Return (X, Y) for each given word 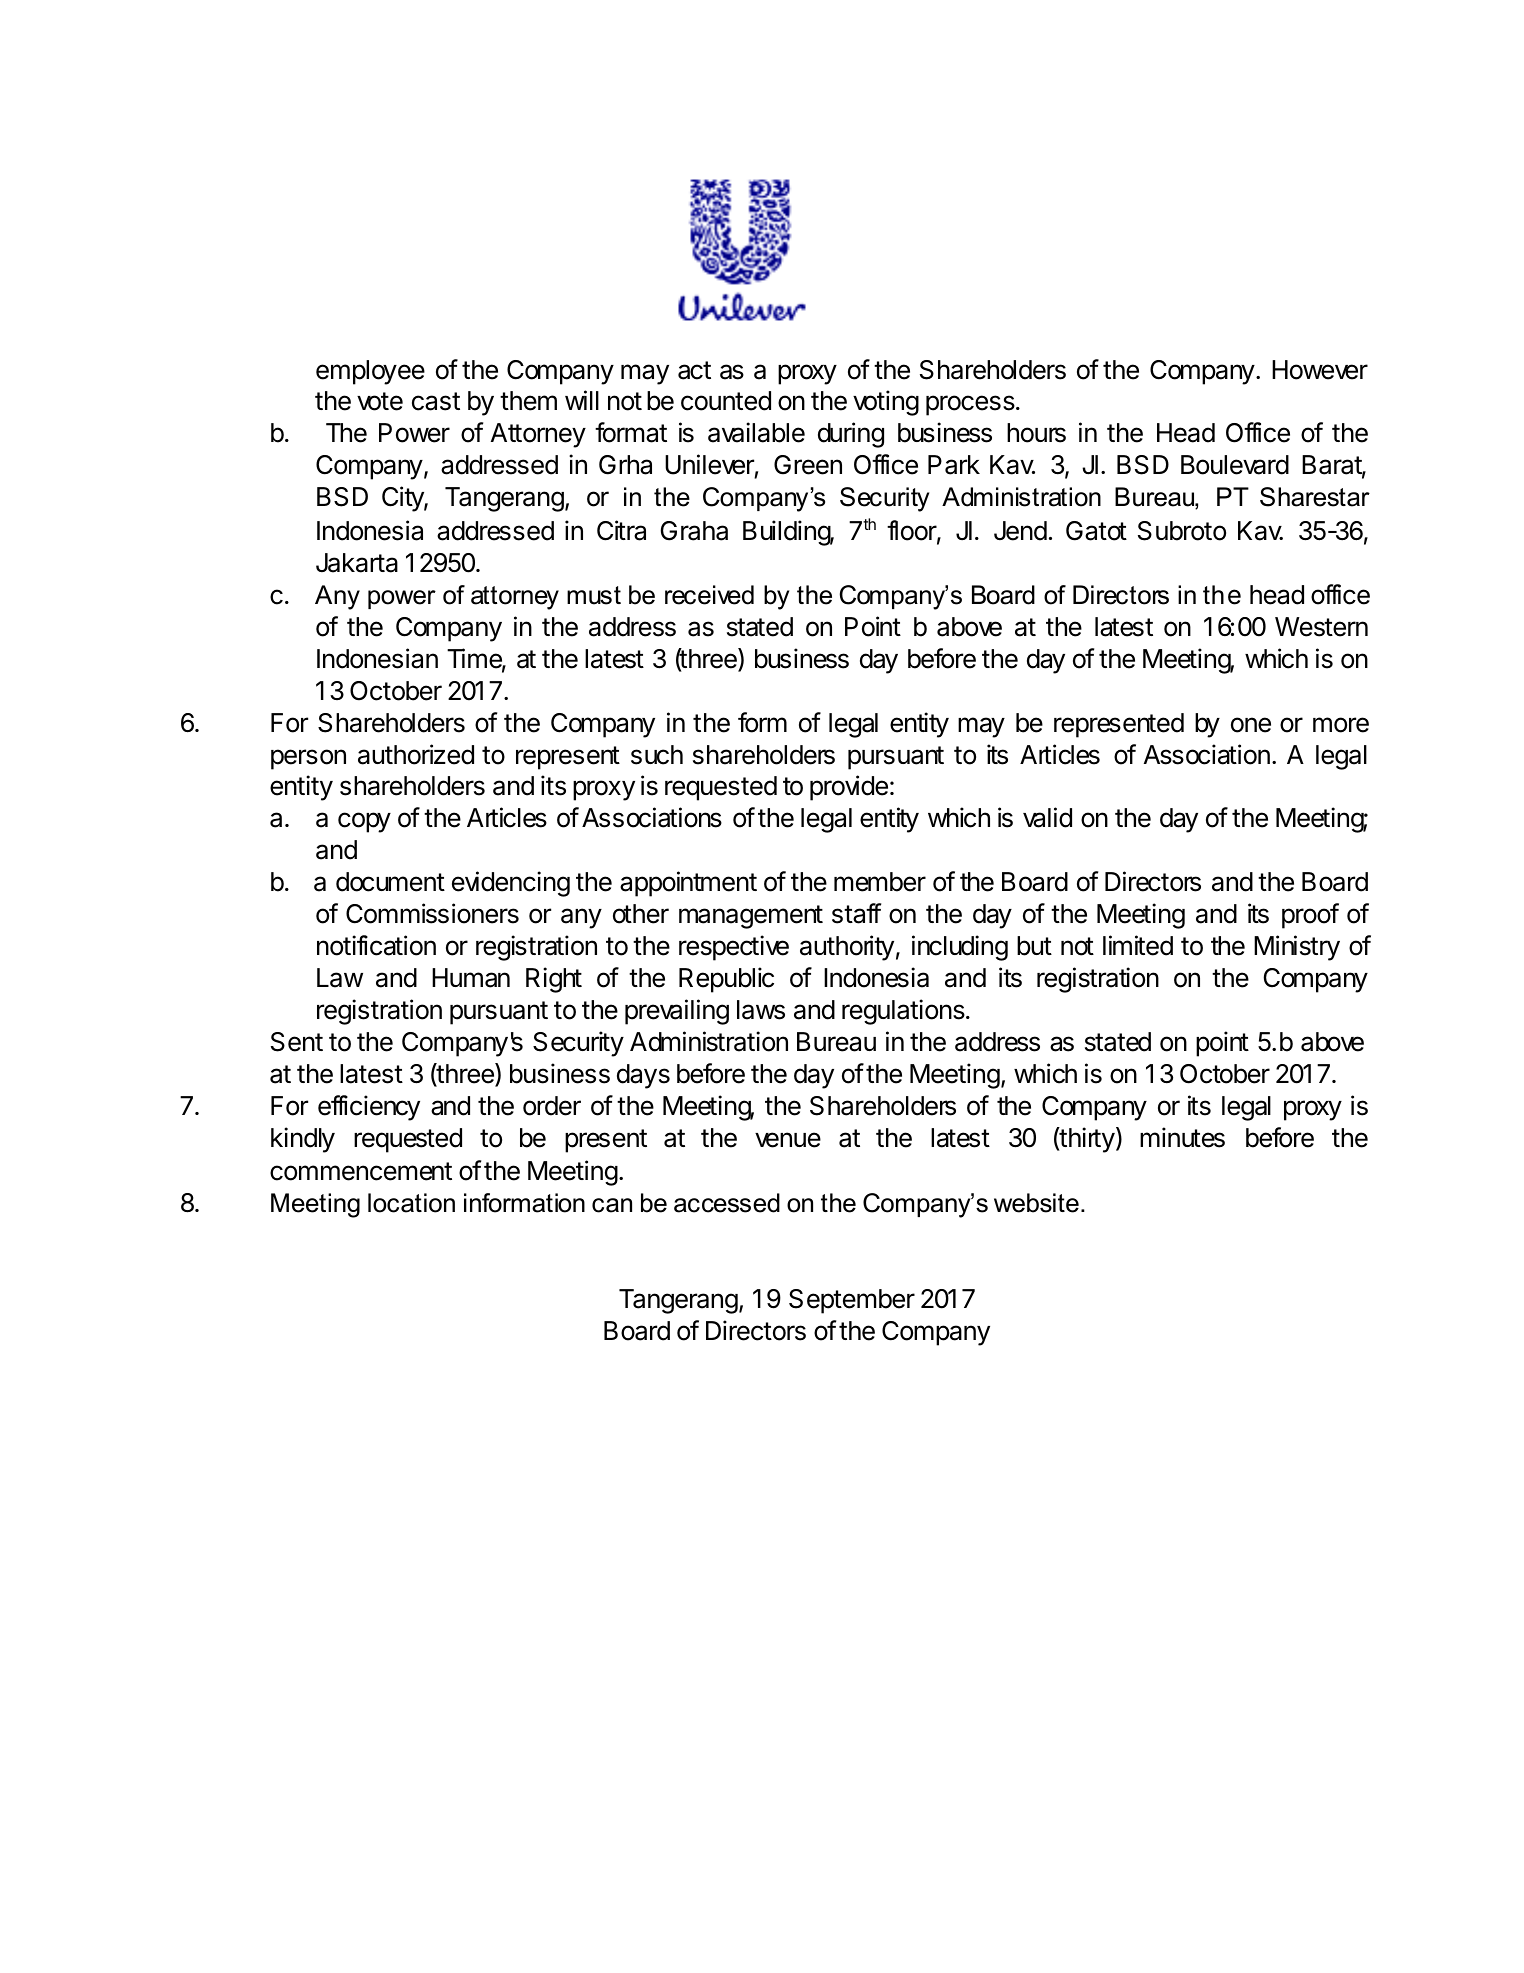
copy (364, 822)
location (411, 1203)
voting (886, 403)
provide (849, 788)
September (852, 1301)
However (1320, 370)
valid (1047, 817)
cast (436, 401)
